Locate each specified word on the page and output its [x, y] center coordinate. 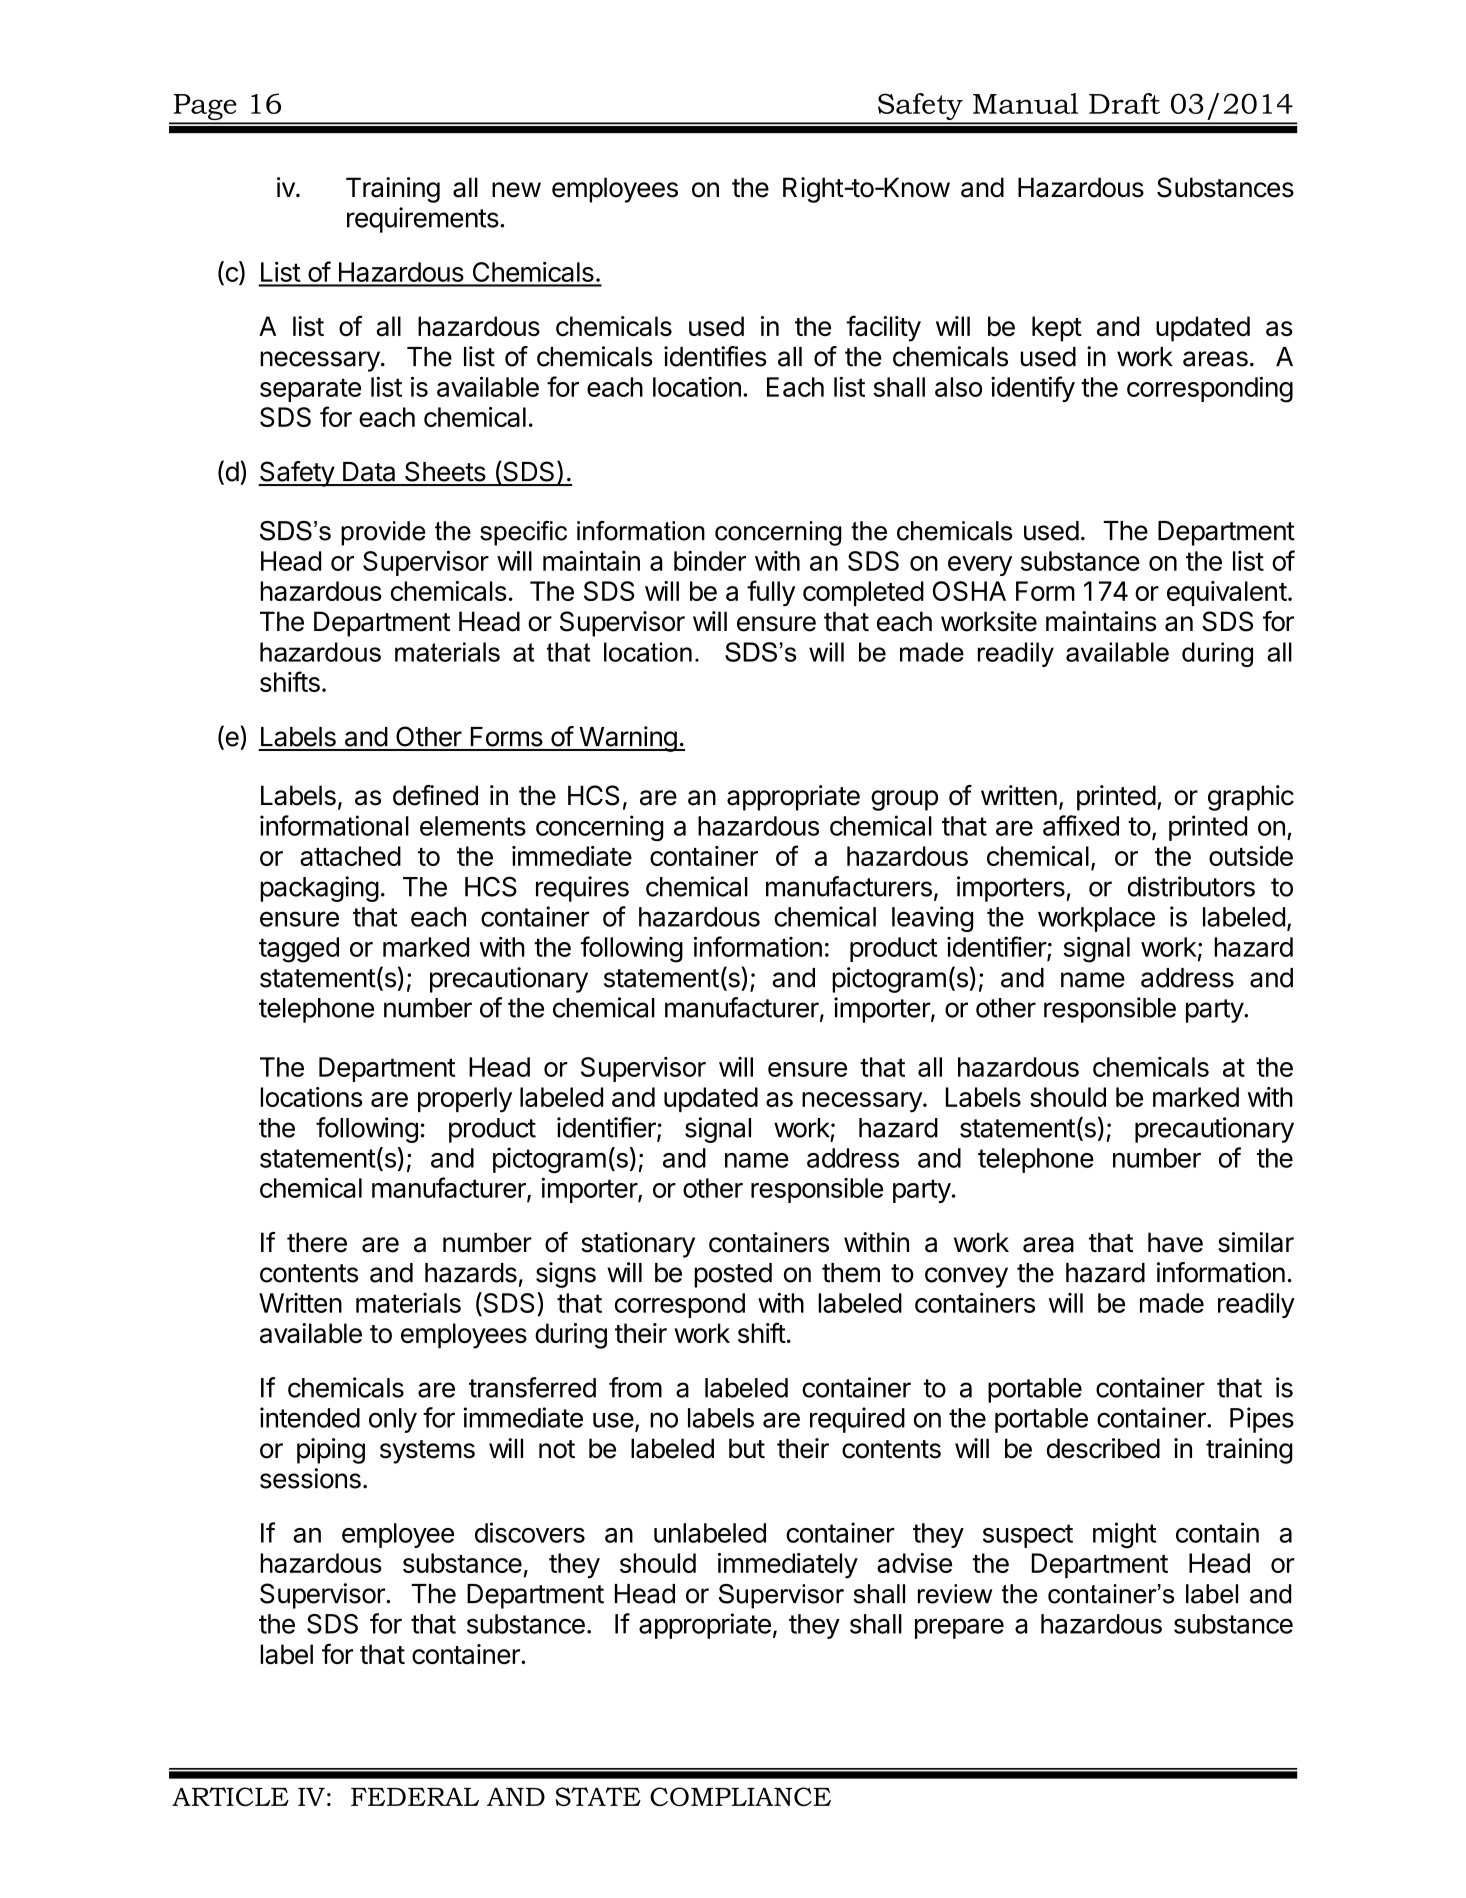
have [1175, 1242]
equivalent [1227, 593]
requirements [423, 220]
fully [771, 593]
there [317, 1242]
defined [435, 795]
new [516, 190]
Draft [1124, 103]
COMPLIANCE [740, 1796]
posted [733, 1275]
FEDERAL [415, 1797]
